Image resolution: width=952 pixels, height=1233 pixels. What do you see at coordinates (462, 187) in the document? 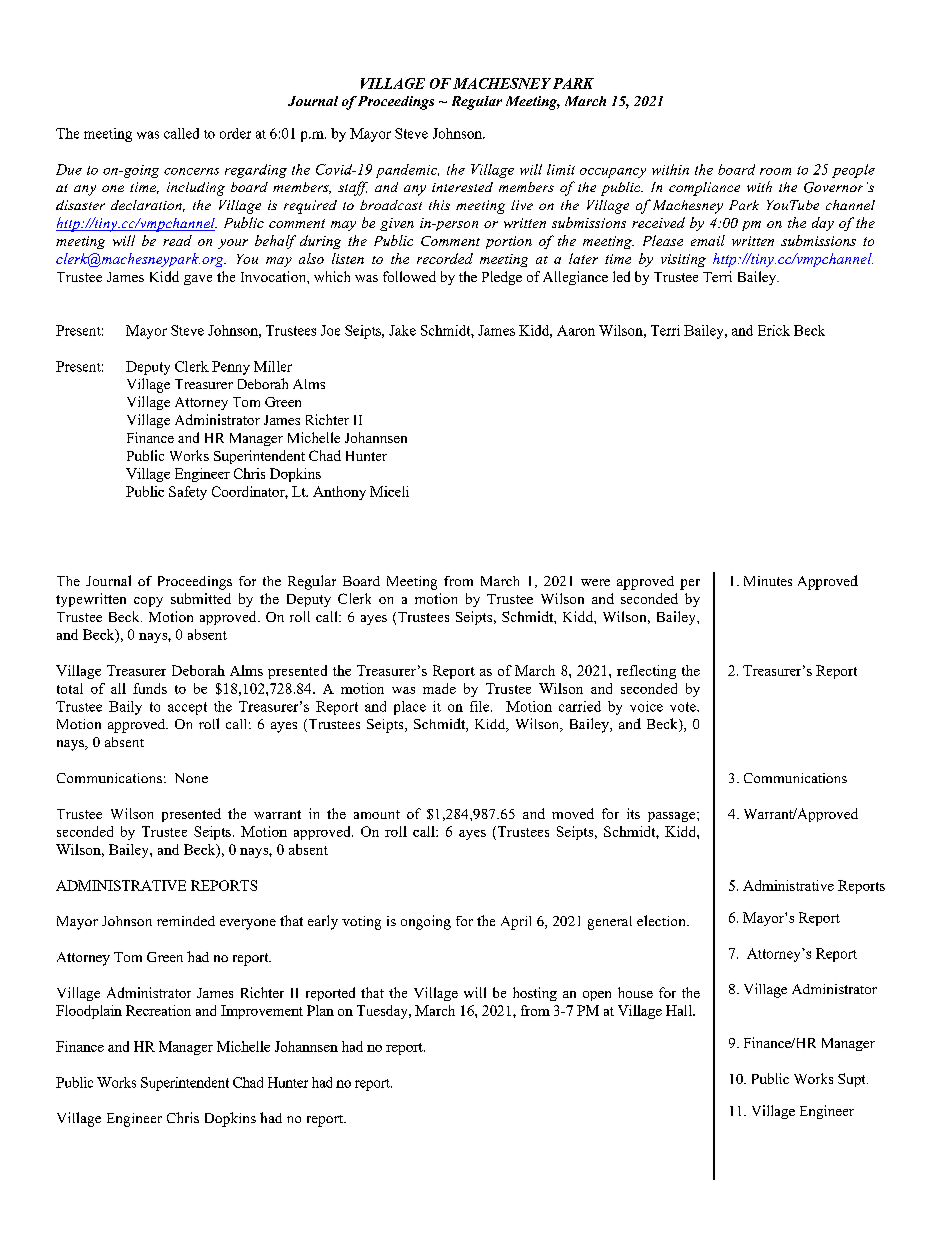
I see `interested` at bounding box center [462, 187].
